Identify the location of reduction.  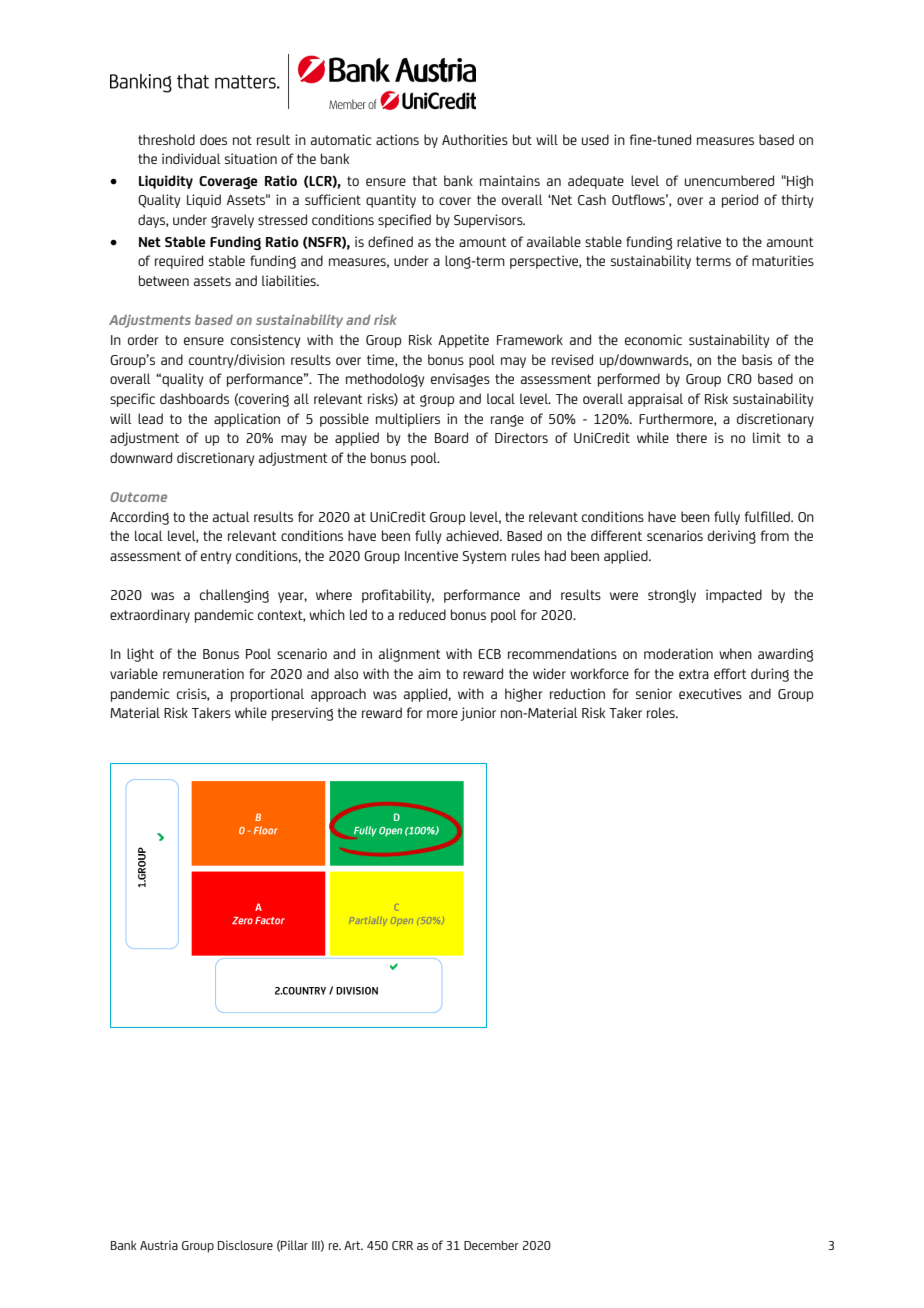
(577, 693).
